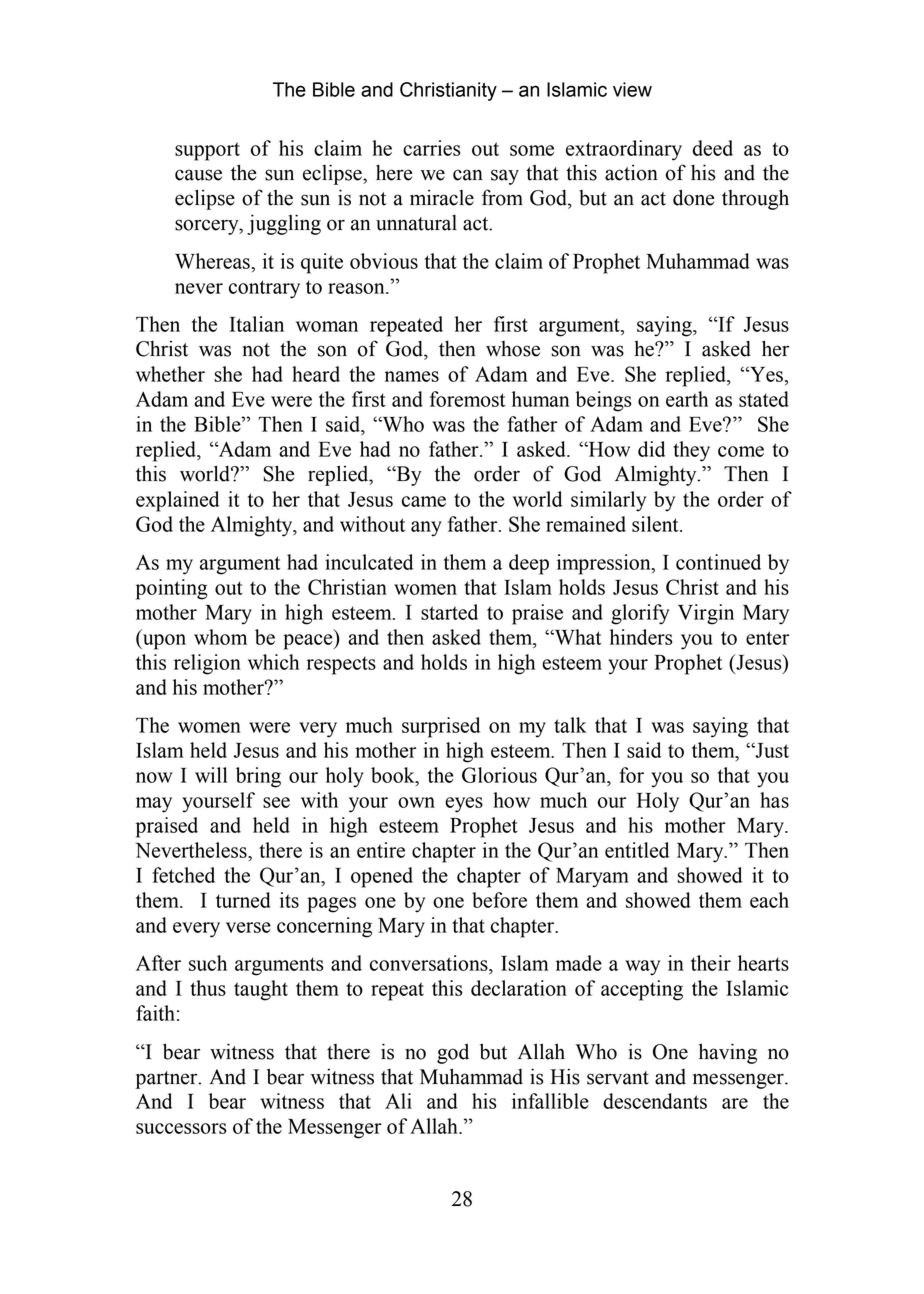  What do you see at coordinates (713, 148) in the screenshot?
I see `deed` at bounding box center [713, 148].
